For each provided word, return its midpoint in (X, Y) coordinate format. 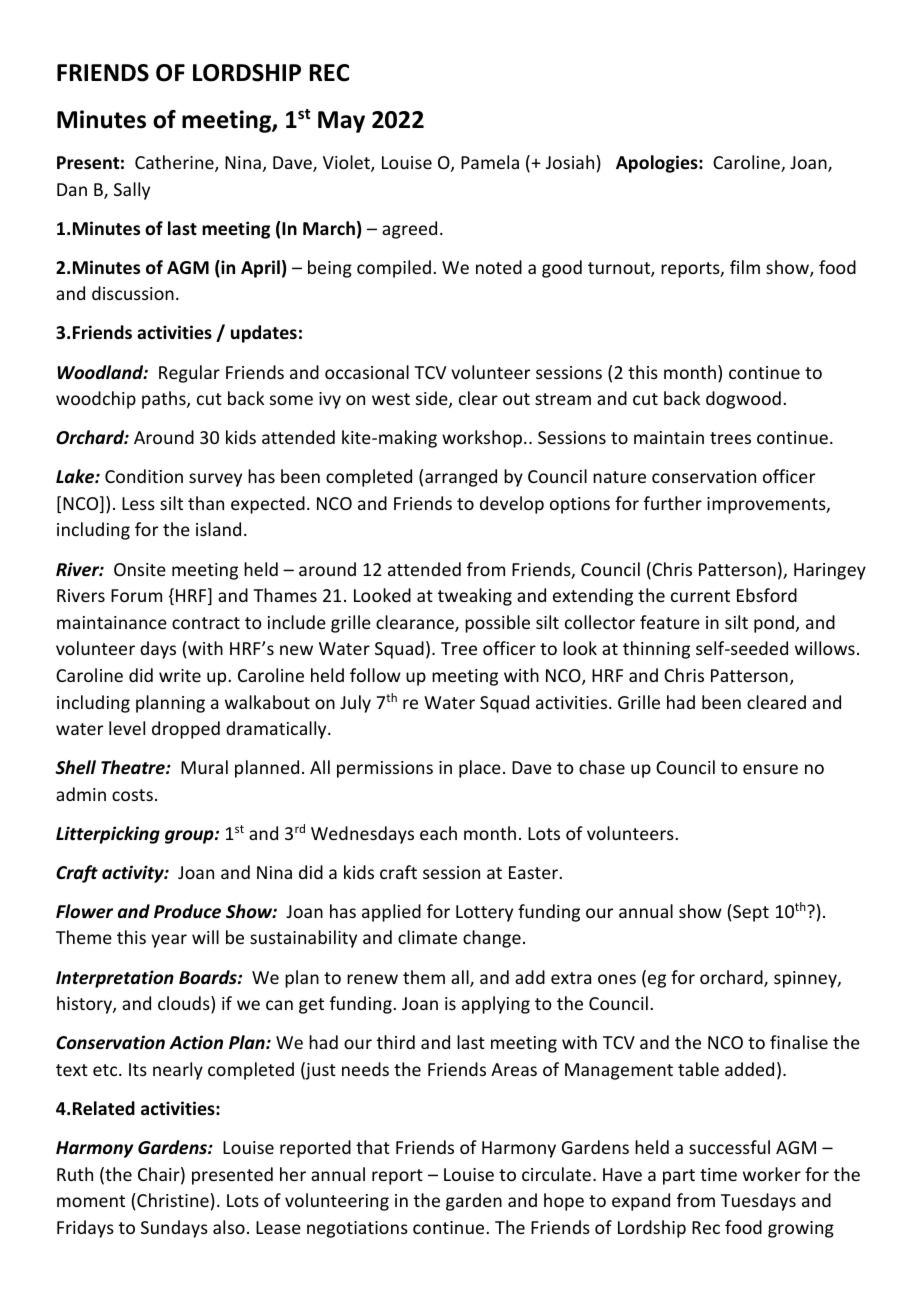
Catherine (175, 163)
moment (91, 1201)
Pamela (490, 162)
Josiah (570, 162)
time (718, 1174)
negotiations (357, 1229)
